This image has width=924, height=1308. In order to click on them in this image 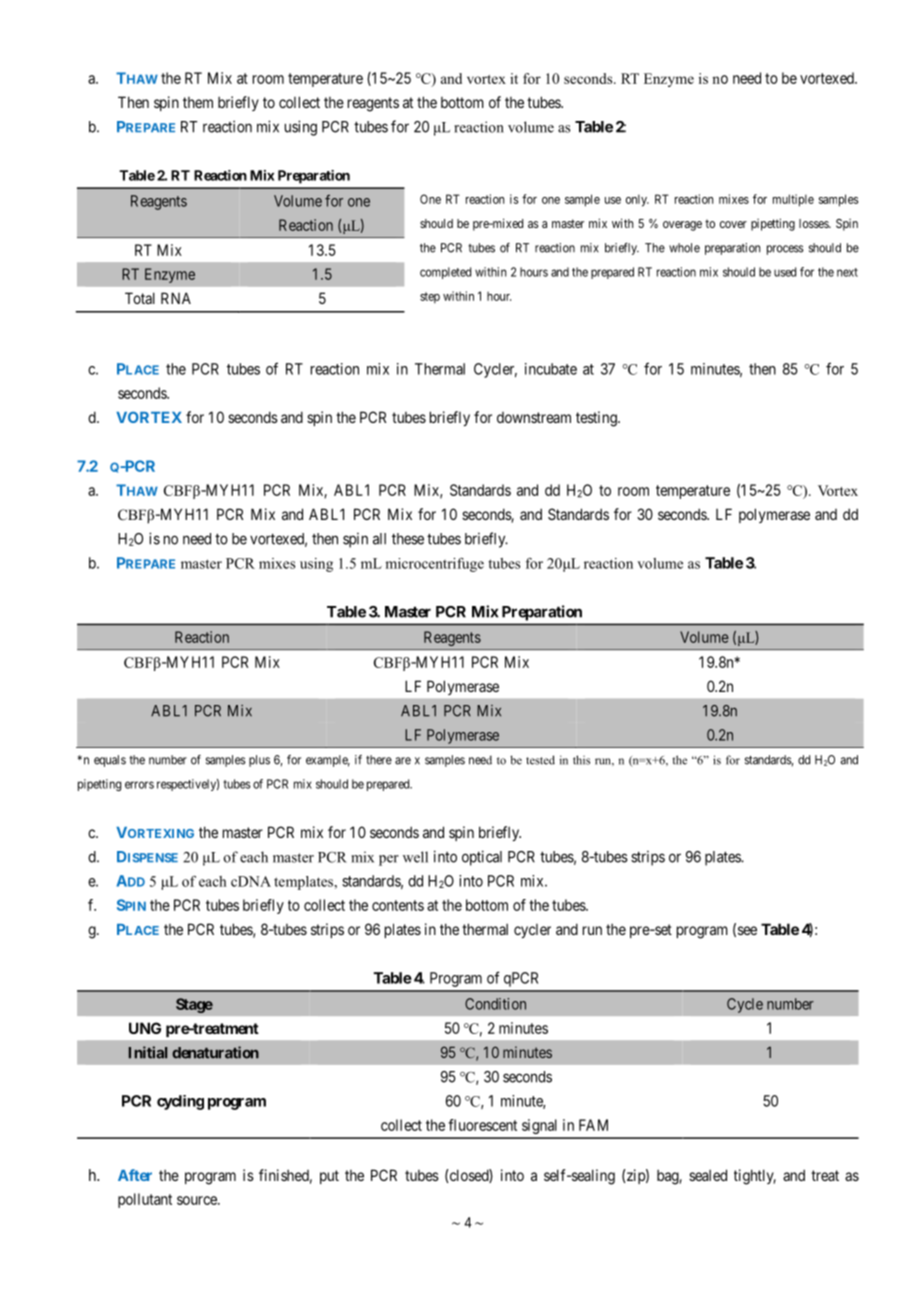, I will do `click(198, 102)`.
